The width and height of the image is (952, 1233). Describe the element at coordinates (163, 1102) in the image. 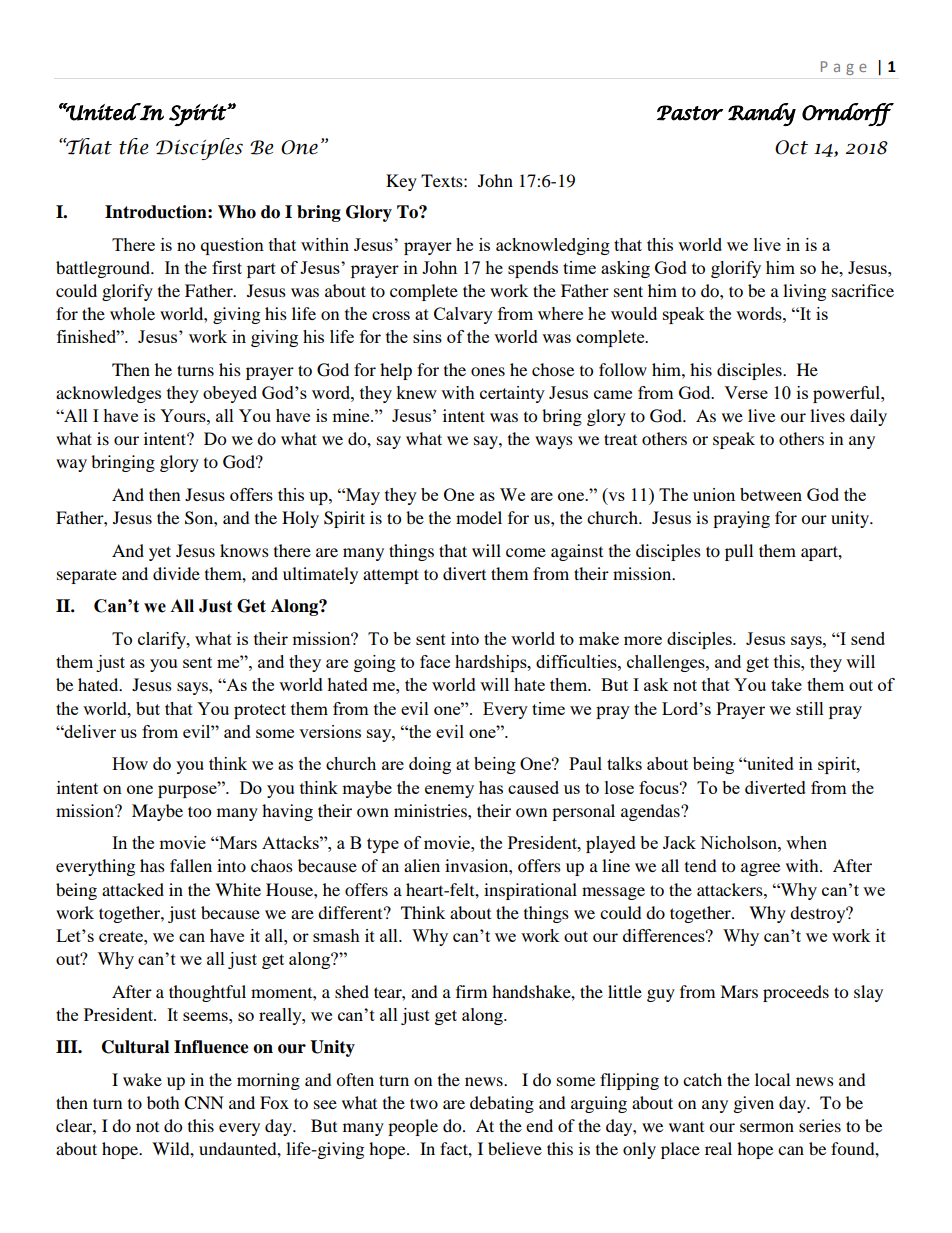

I see `both` at that location.
